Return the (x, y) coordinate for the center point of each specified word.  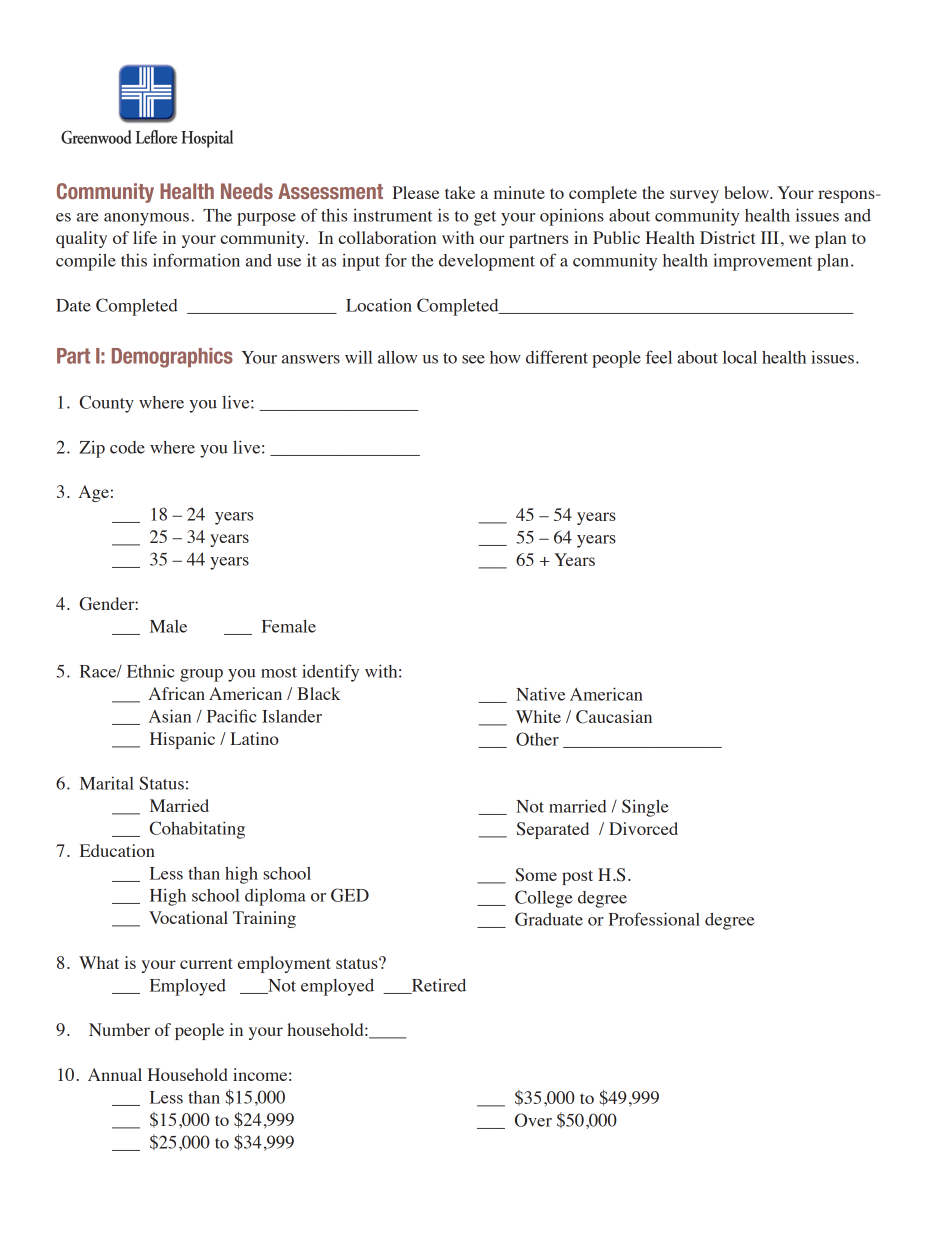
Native (540, 694)
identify (330, 673)
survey (694, 196)
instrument (393, 215)
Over (533, 1120)
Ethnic (150, 671)
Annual (115, 1074)
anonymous (146, 219)
